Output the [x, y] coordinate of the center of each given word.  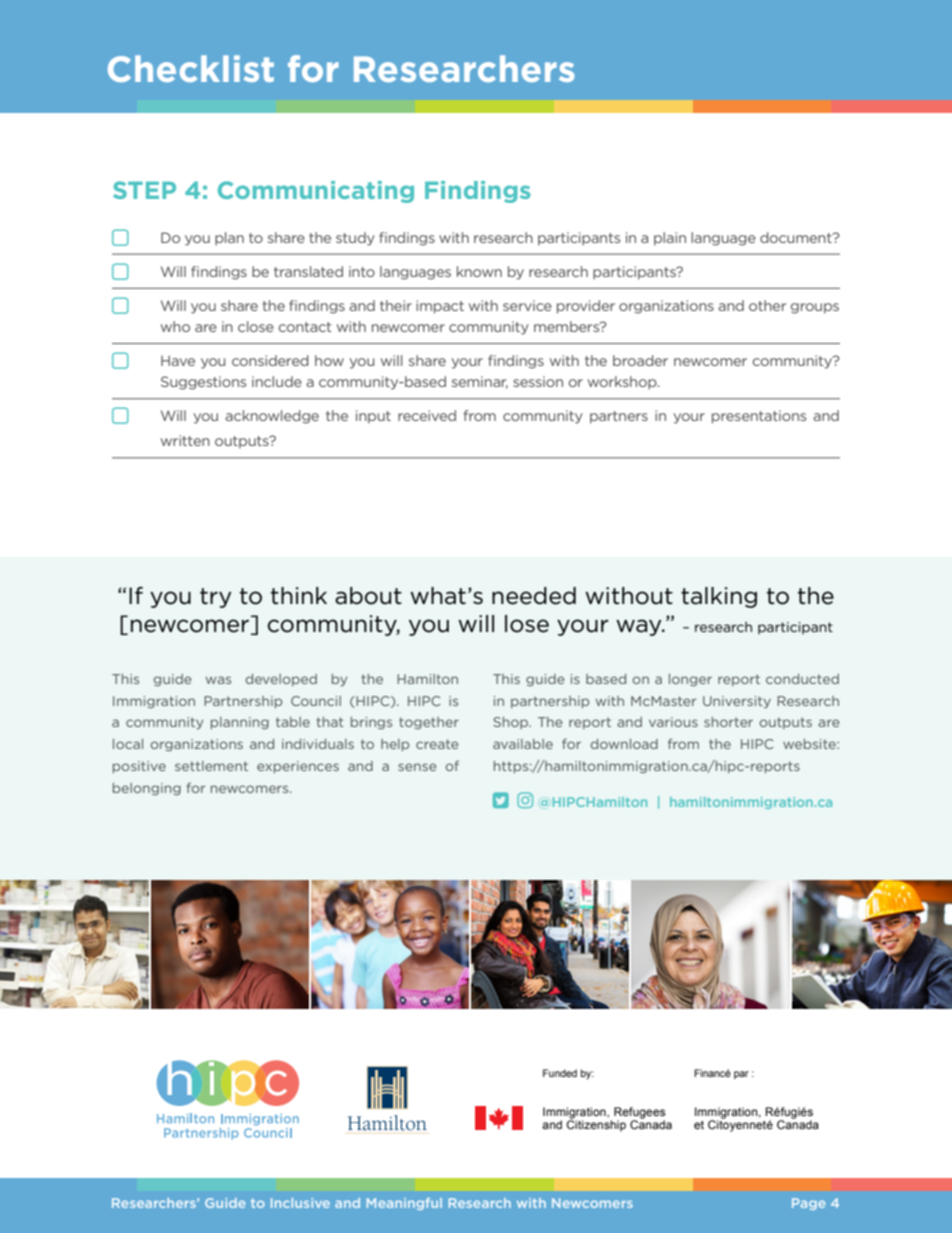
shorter [728, 722]
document [797, 237]
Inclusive [300, 1203]
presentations [759, 417]
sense [417, 767]
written [185, 440]
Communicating [316, 192]
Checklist [191, 68]
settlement [211, 766]
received [427, 415]
